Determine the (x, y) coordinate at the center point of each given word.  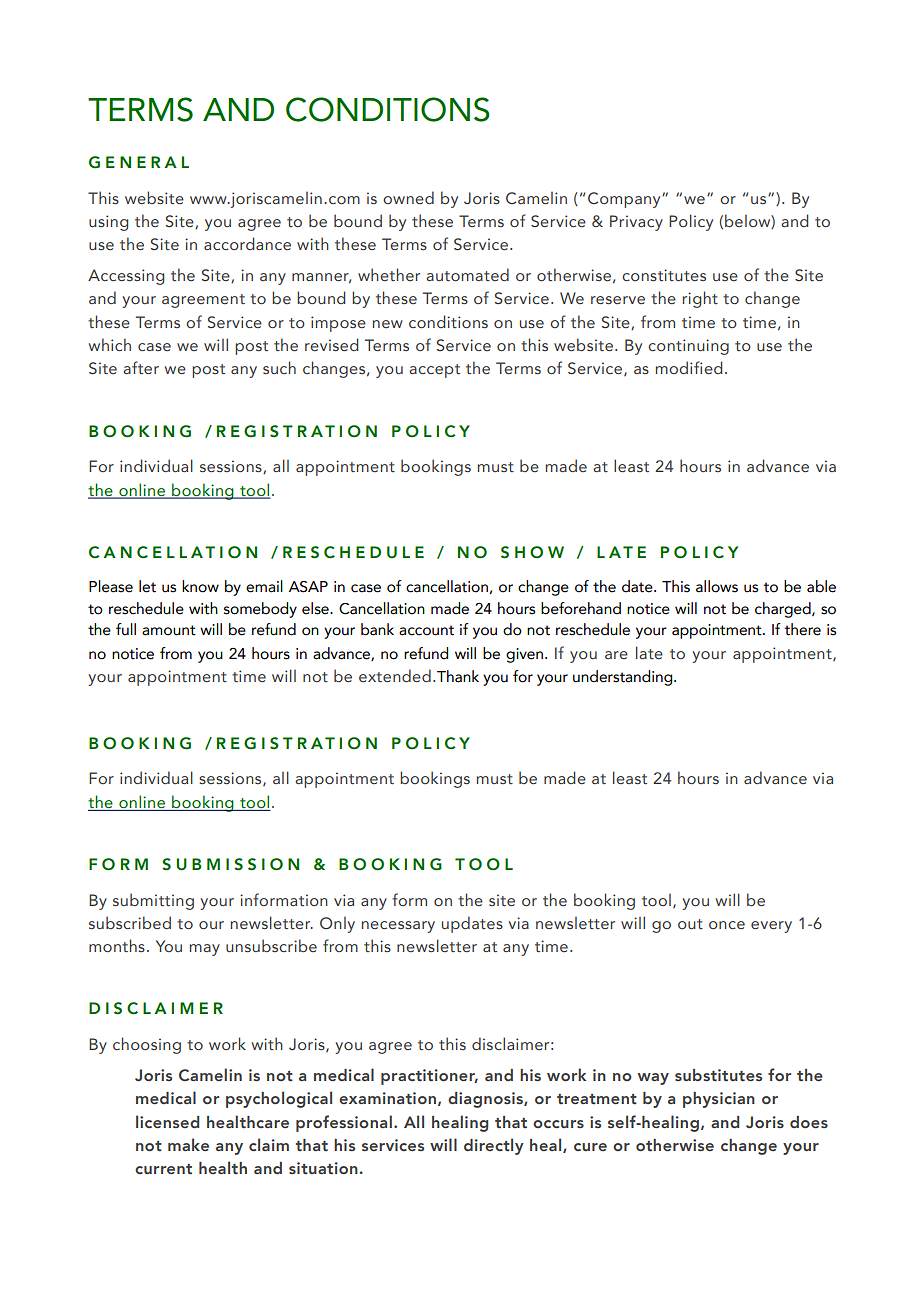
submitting (153, 901)
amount (169, 630)
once (727, 925)
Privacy (636, 223)
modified (689, 367)
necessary (398, 927)
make (188, 1144)
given (524, 655)
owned (408, 197)
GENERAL (139, 162)
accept (434, 371)
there (803, 629)
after (141, 367)
